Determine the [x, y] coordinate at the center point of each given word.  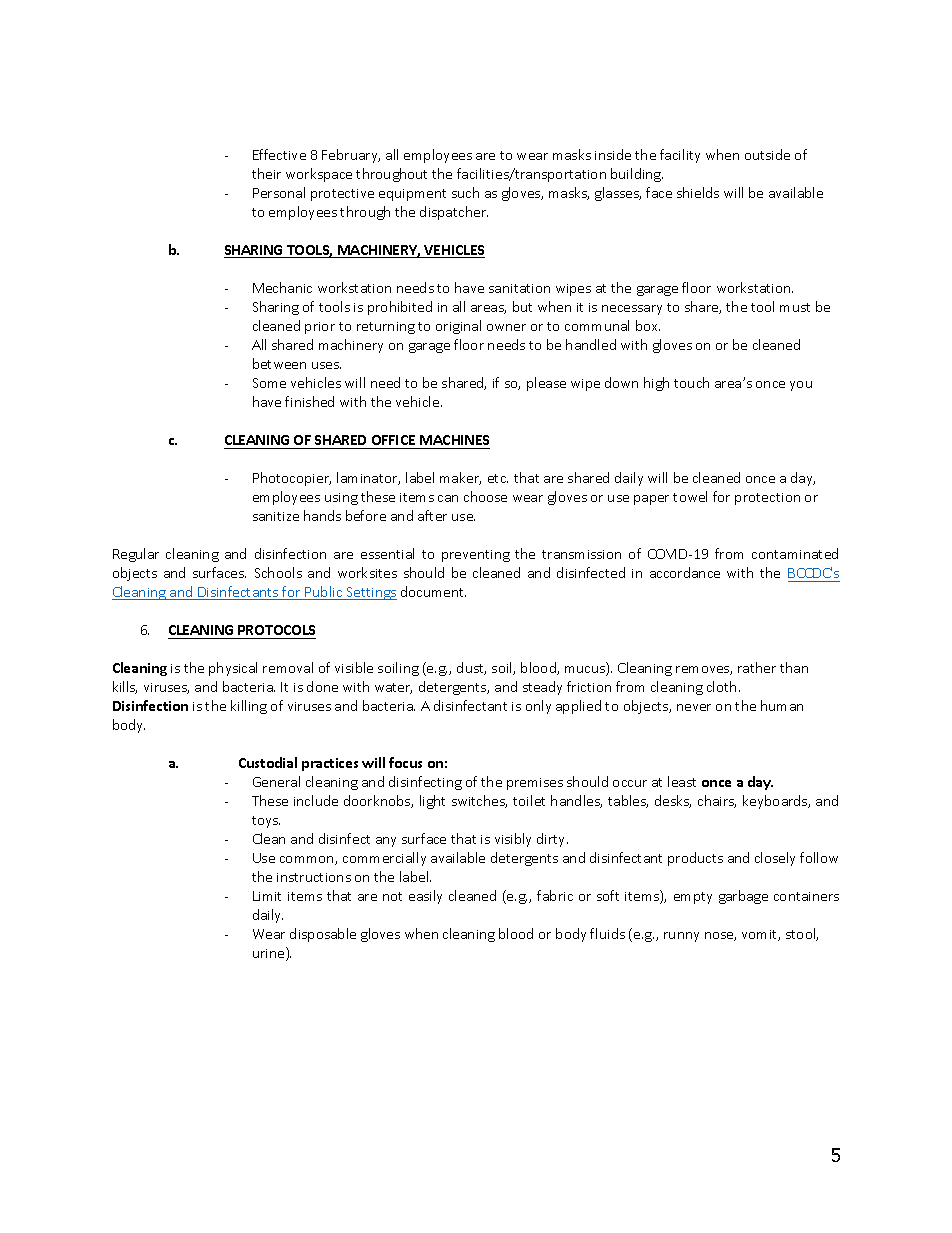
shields [698, 192]
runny [681, 937]
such [465, 192]
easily [425, 897]
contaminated [795, 553]
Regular [136, 555]
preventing [476, 556]
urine [270, 954]
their [266, 173]
